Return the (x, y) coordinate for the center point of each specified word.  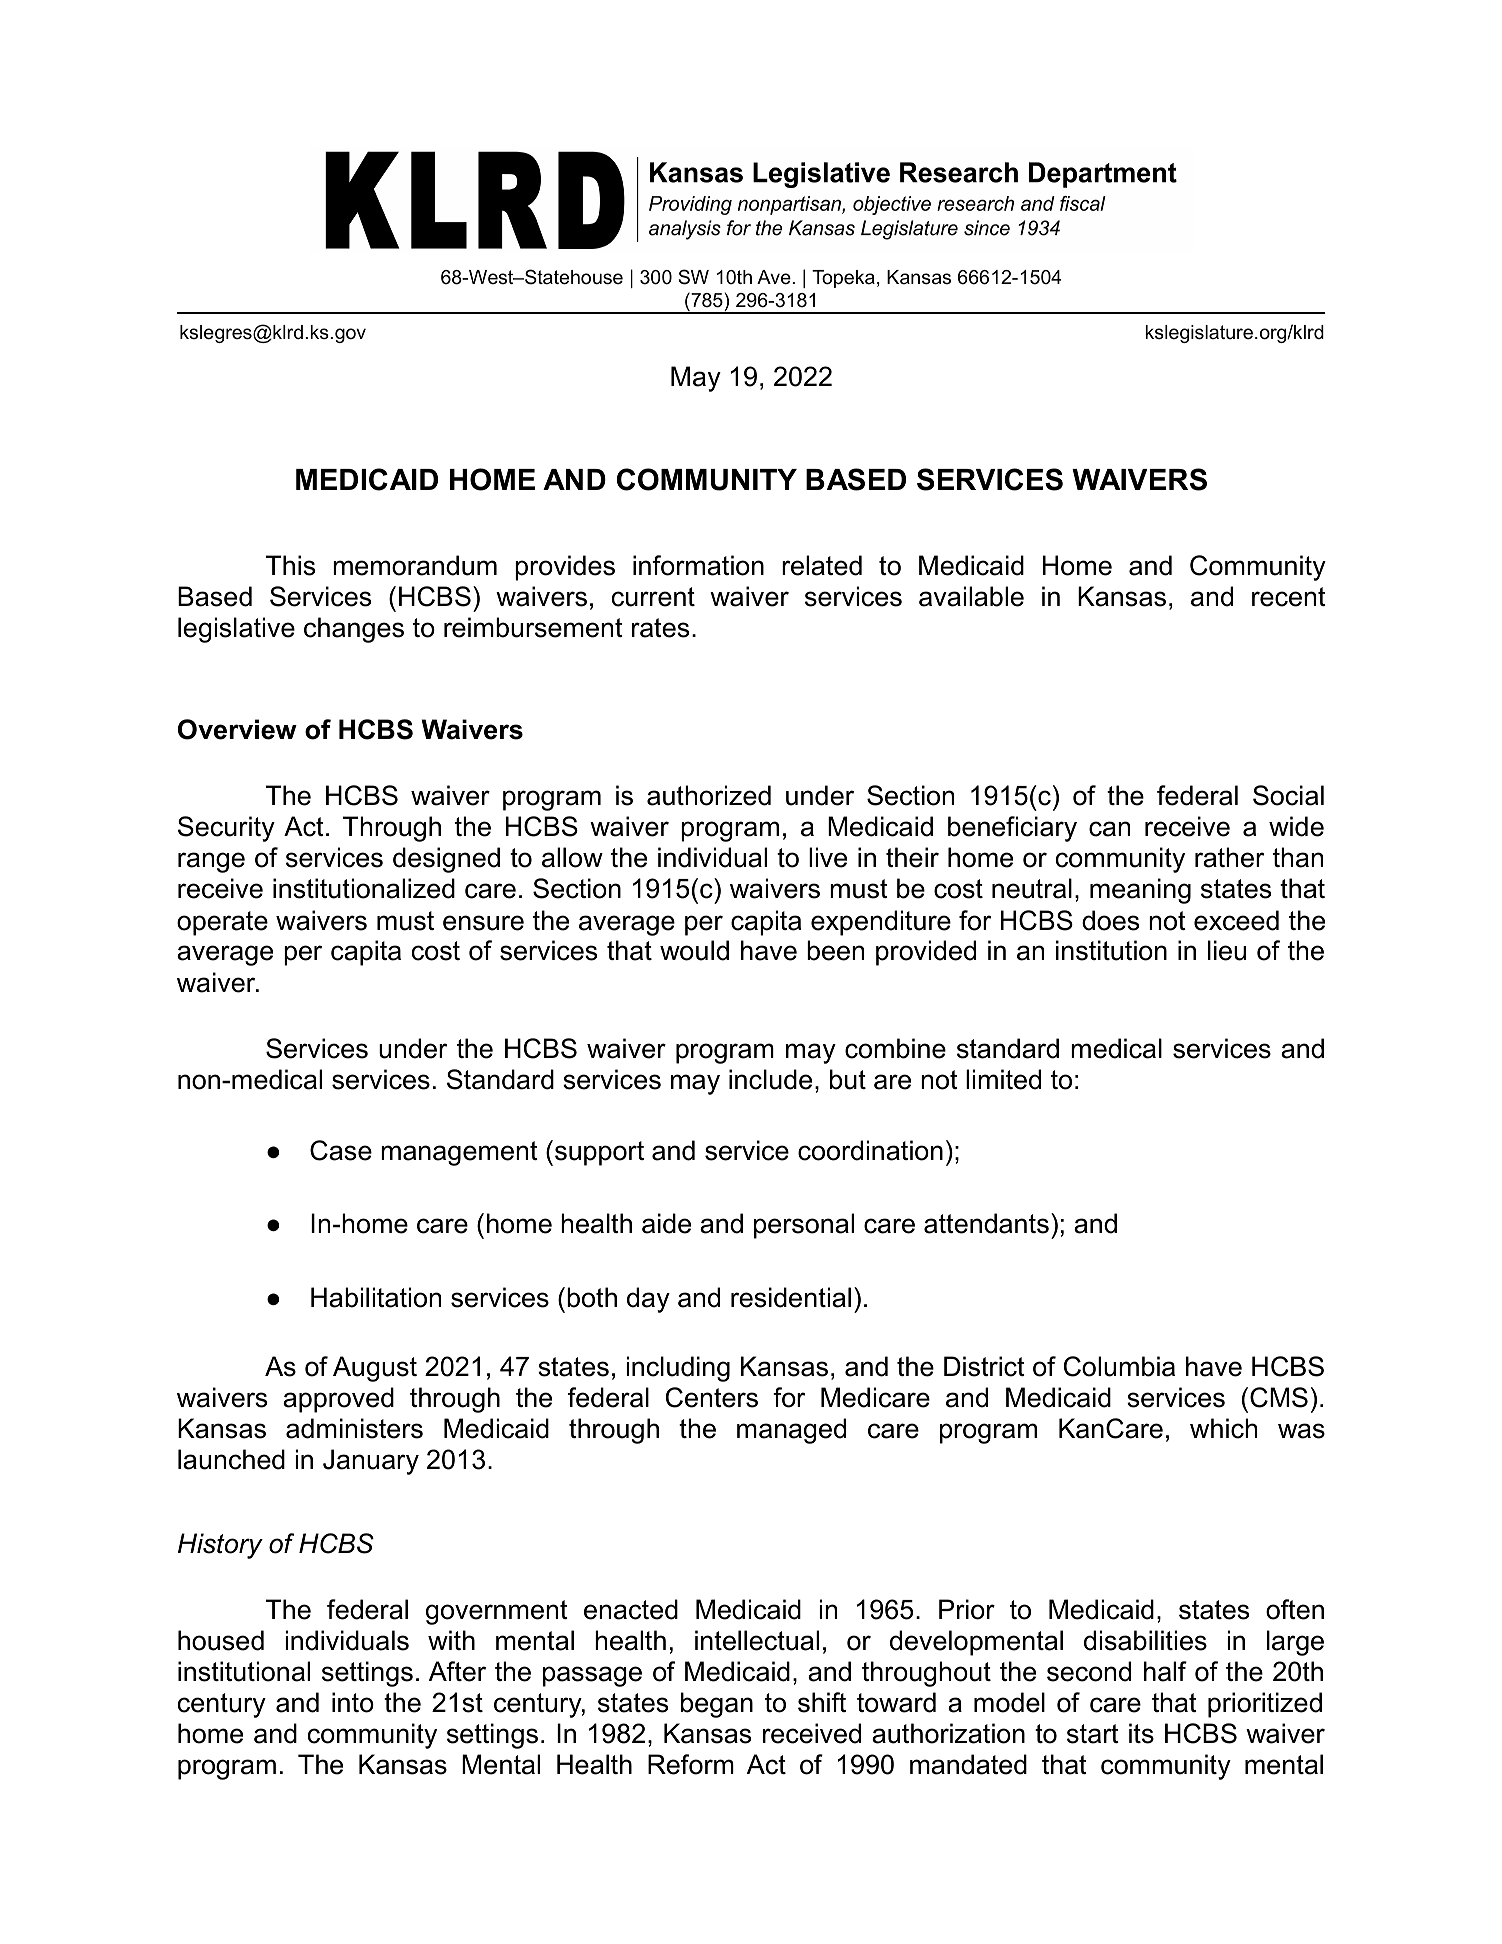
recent (1289, 597)
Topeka (843, 279)
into (353, 1702)
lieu (1227, 950)
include (770, 1079)
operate (222, 923)
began (717, 1705)
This (290, 565)
